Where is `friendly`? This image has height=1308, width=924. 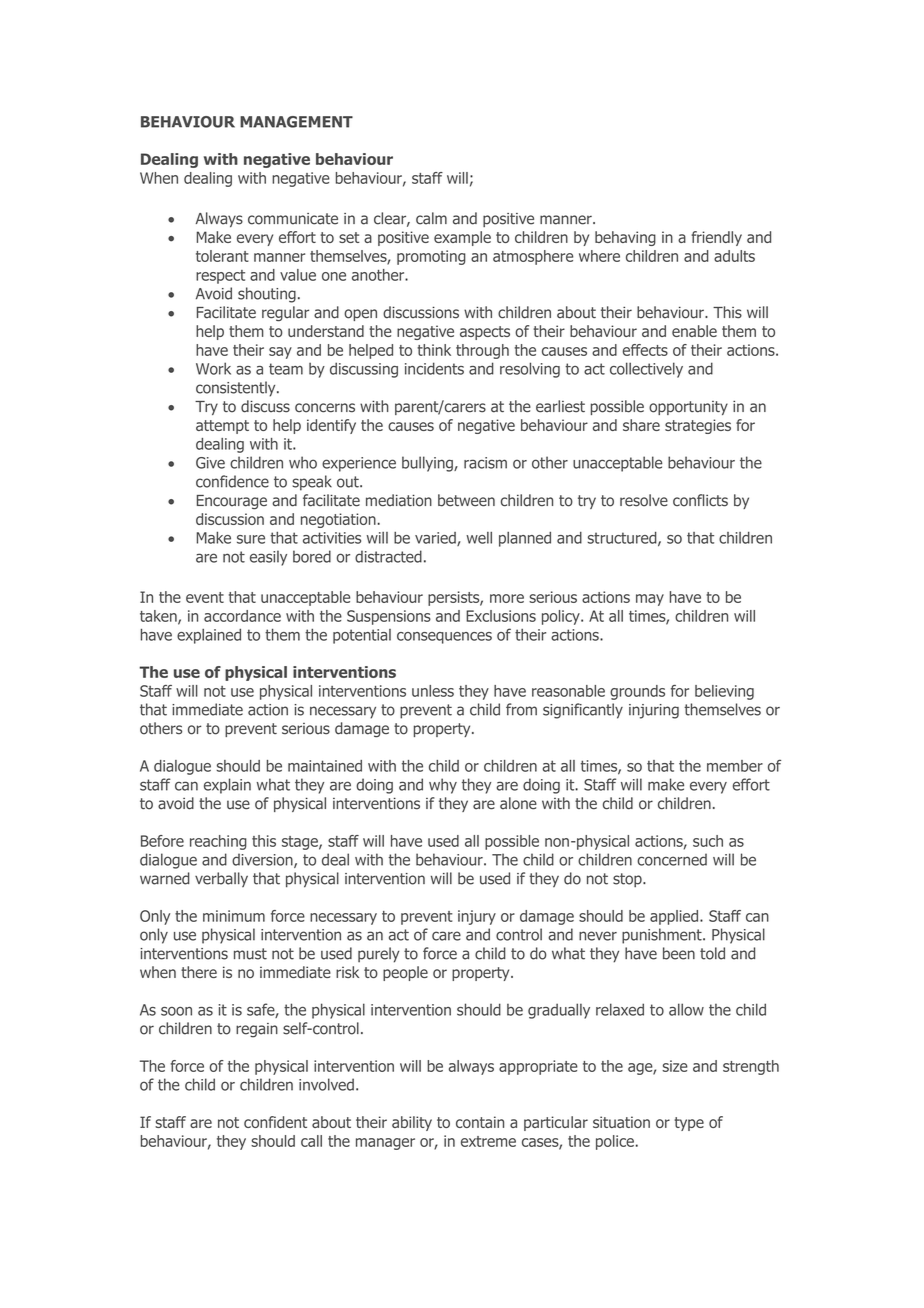
friendly is located at coordinates (716, 238).
